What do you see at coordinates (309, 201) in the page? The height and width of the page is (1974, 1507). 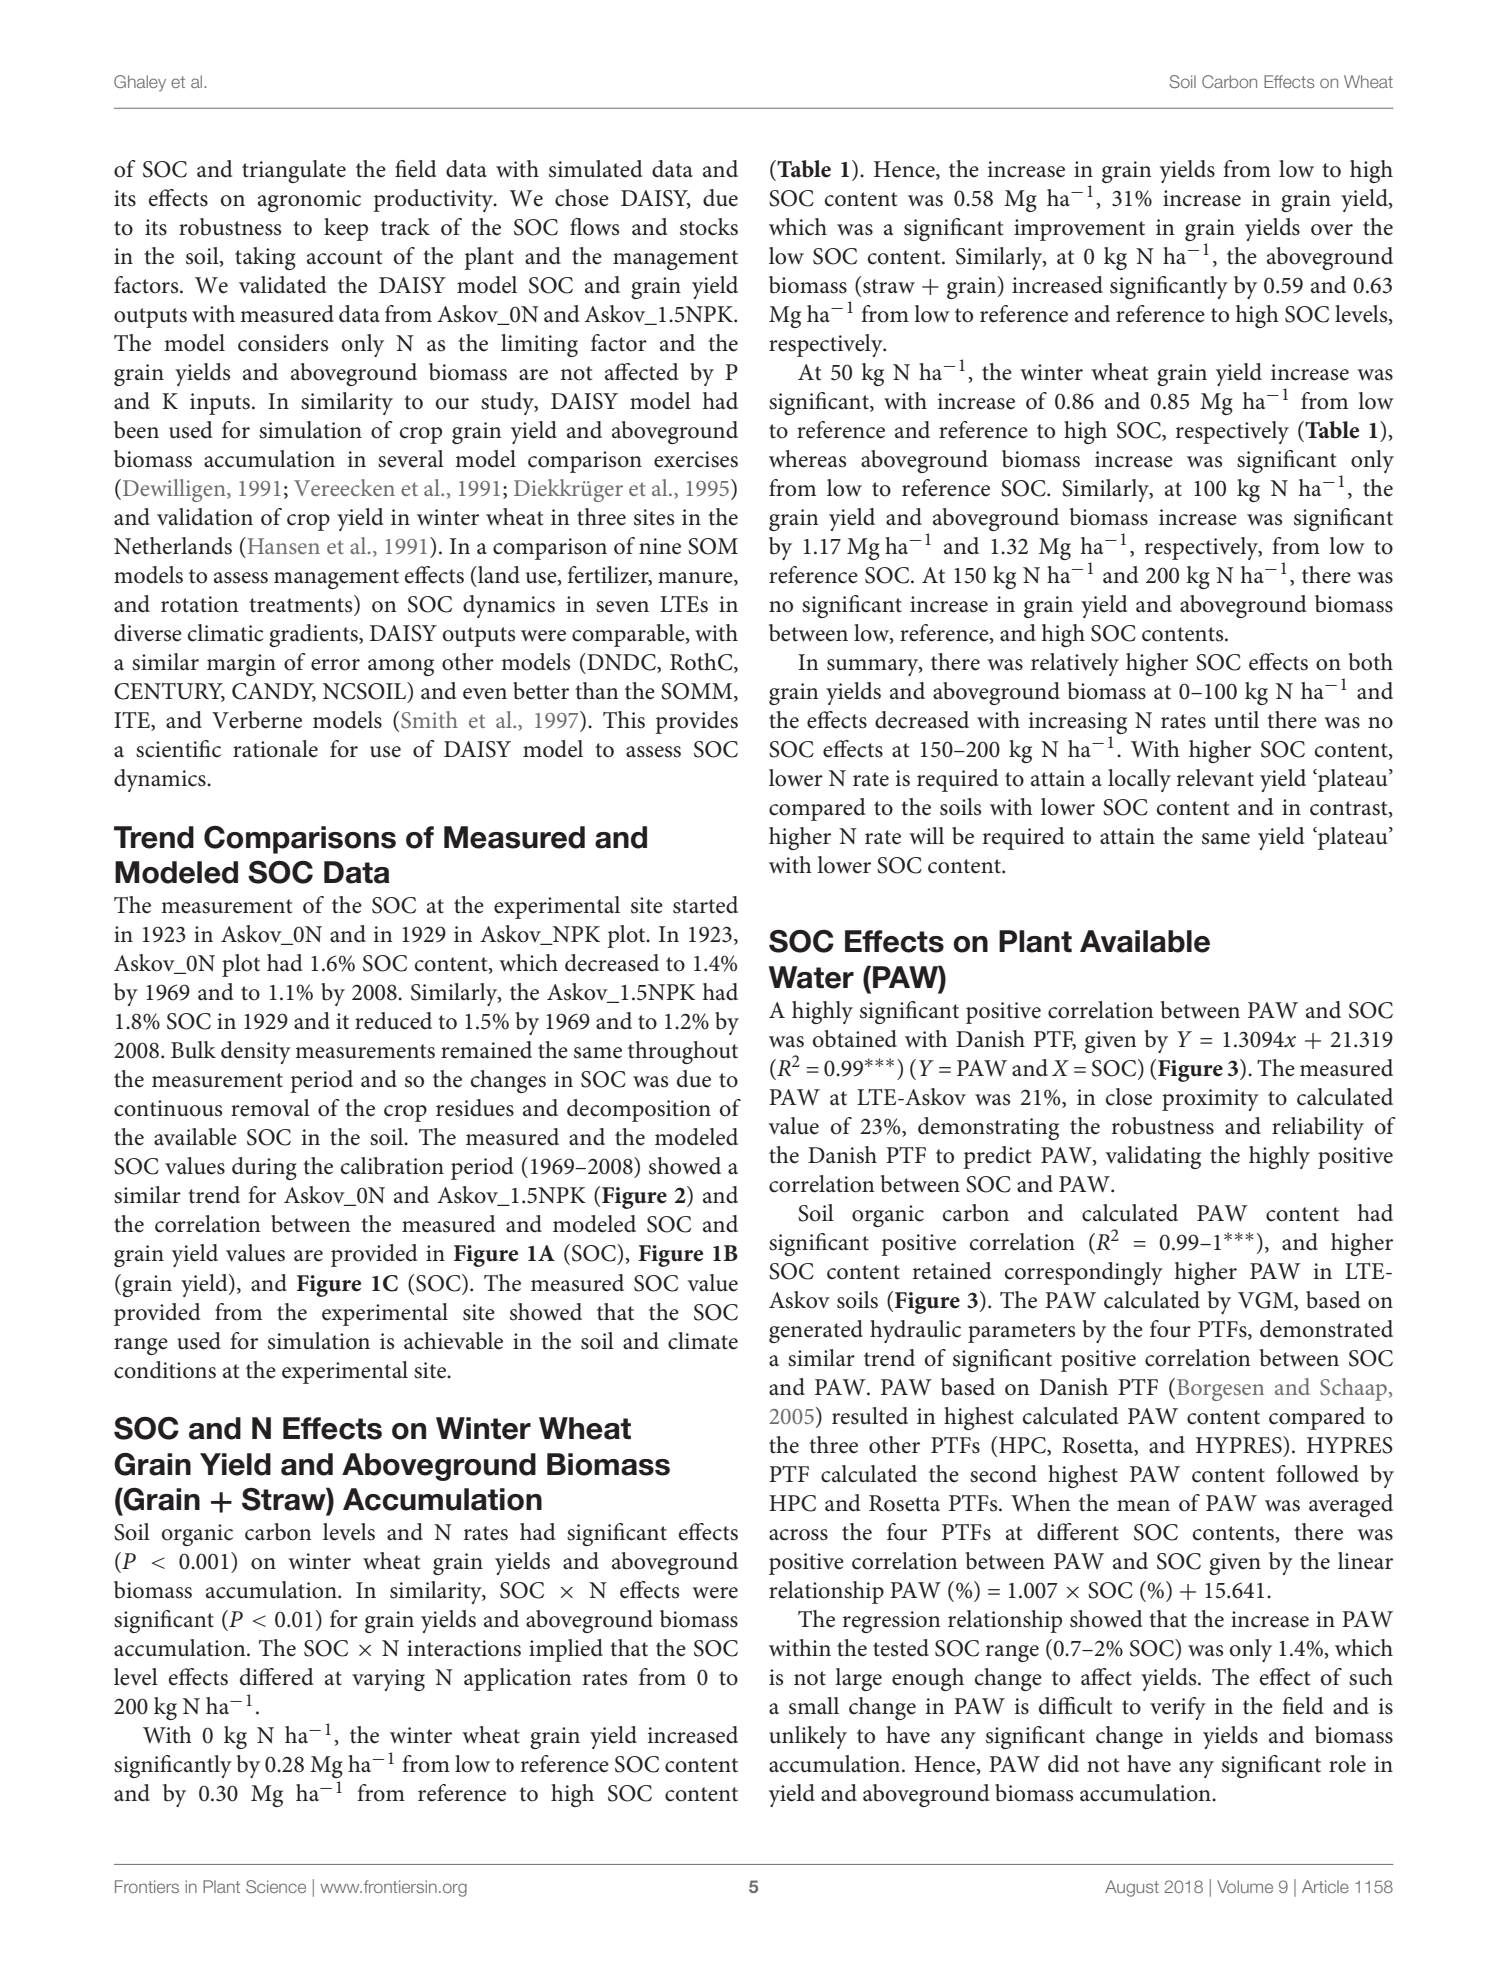 I see `agronomic` at bounding box center [309, 201].
